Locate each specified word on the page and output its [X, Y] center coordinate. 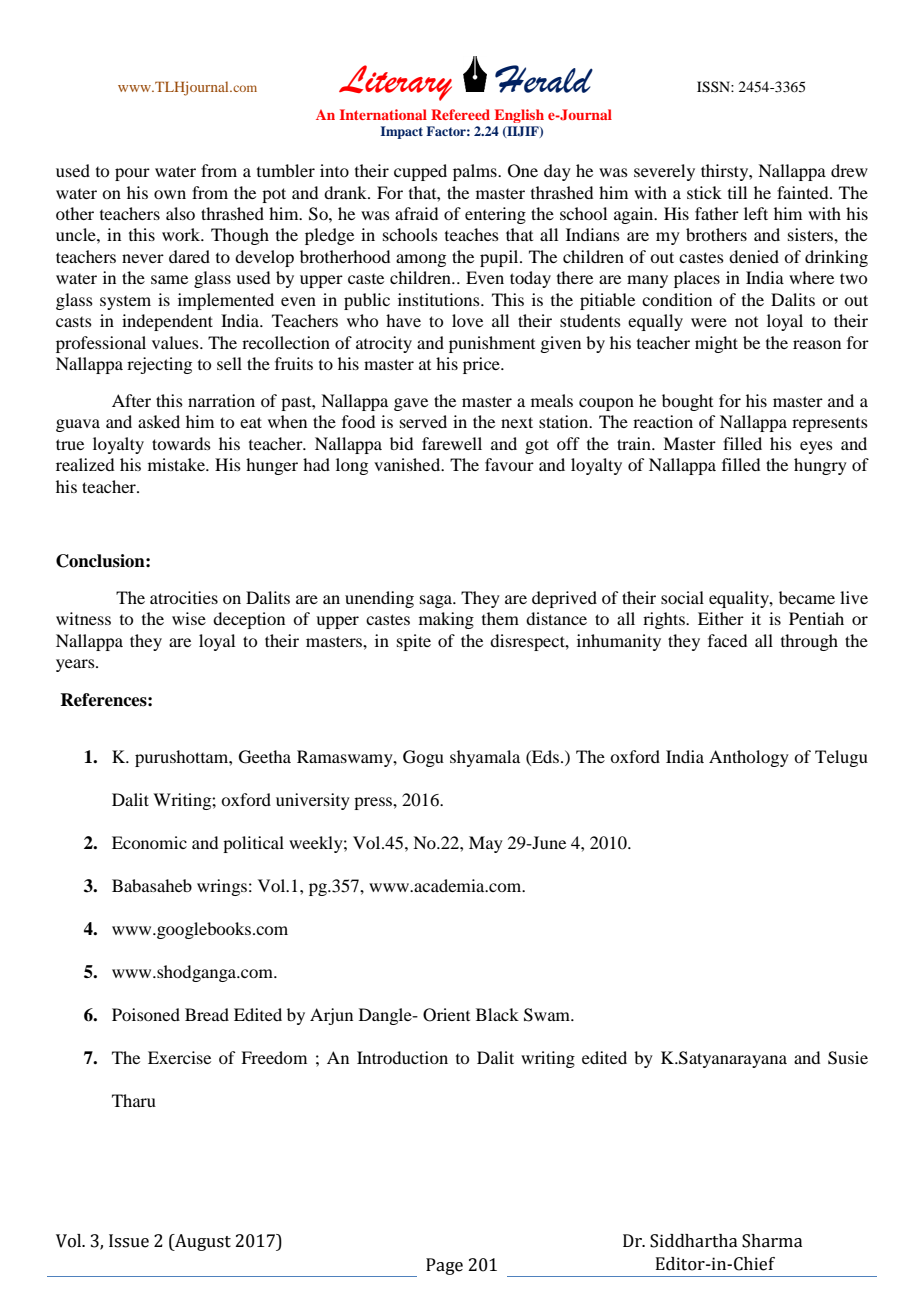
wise [189, 618]
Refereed [460, 114]
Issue [129, 1241]
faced [727, 640]
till [737, 192]
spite [414, 642]
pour [132, 174]
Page [444, 1266]
